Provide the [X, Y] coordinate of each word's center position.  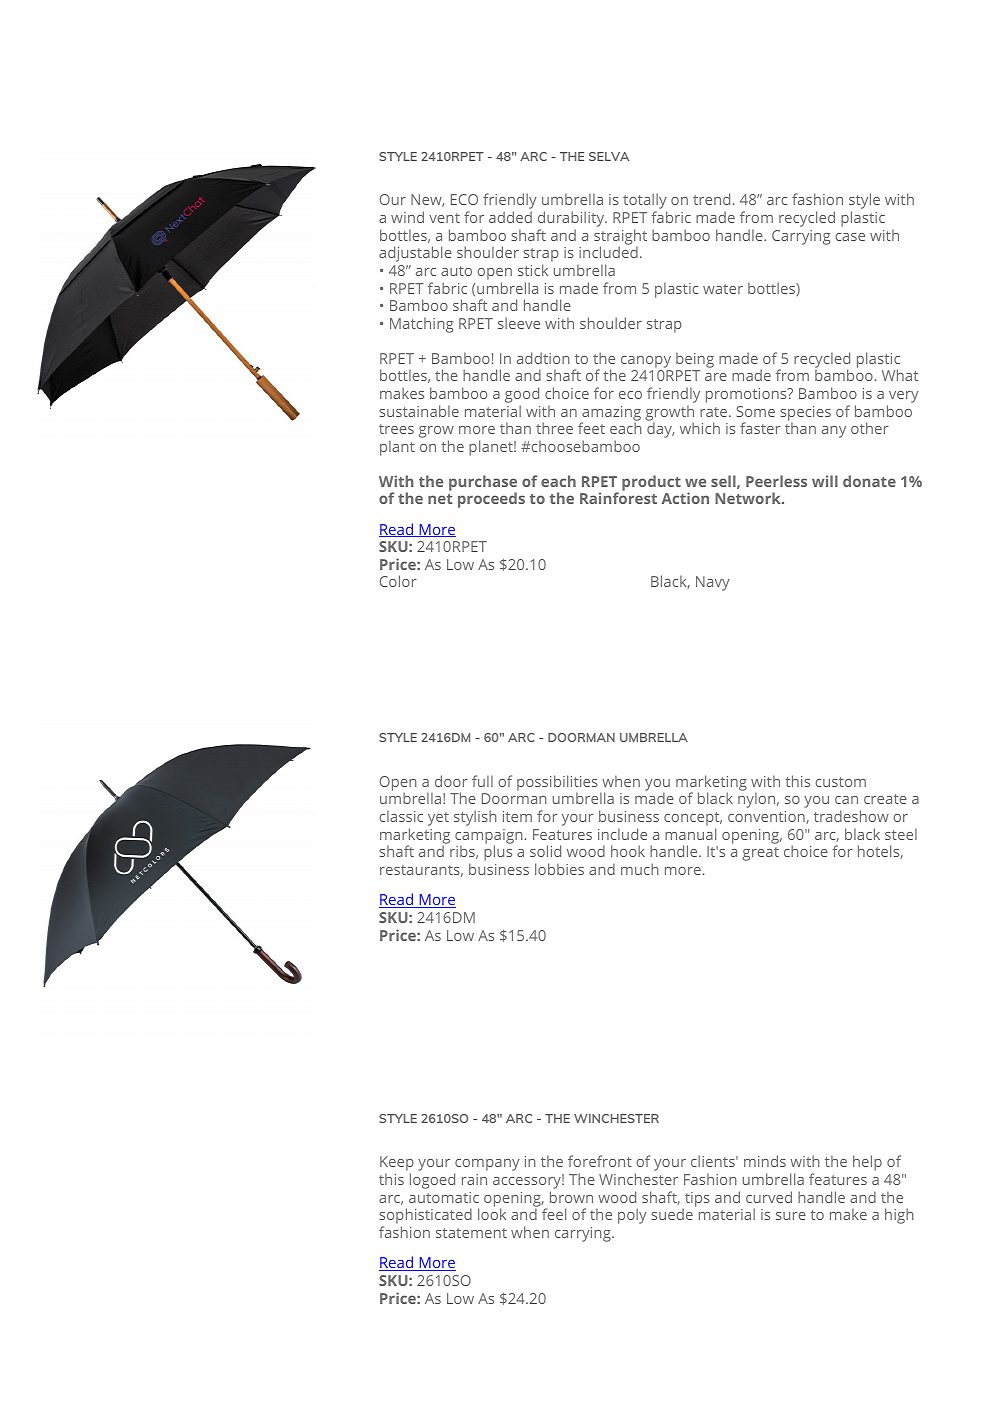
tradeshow [851, 816]
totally [645, 202]
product [651, 483]
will [825, 481]
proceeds [491, 500]
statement [471, 1233]
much [640, 869]
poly [632, 1216]
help [867, 1163]
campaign [489, 837]
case [850, 237]
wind [407, 217]
